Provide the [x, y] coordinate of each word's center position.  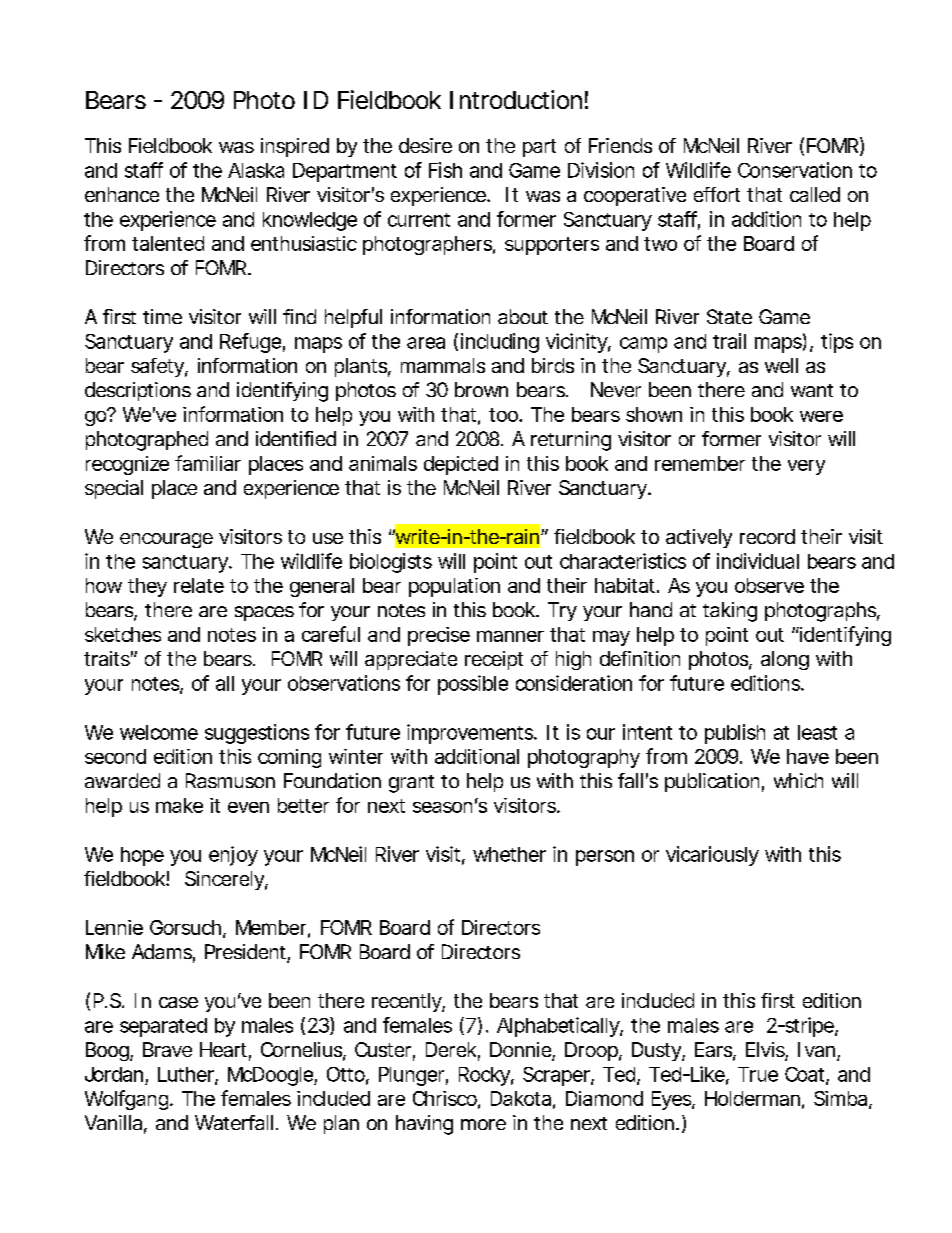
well [781, 365]
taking [730, 612]
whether [509, 854]
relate [199, 585]
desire [425, 145]
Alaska [256, 170]
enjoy [233, 856]
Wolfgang [126, 1100]
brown [481, 389]
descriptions [138, 391]
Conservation [795, 170]
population [454, 587]
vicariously [712, 856]
